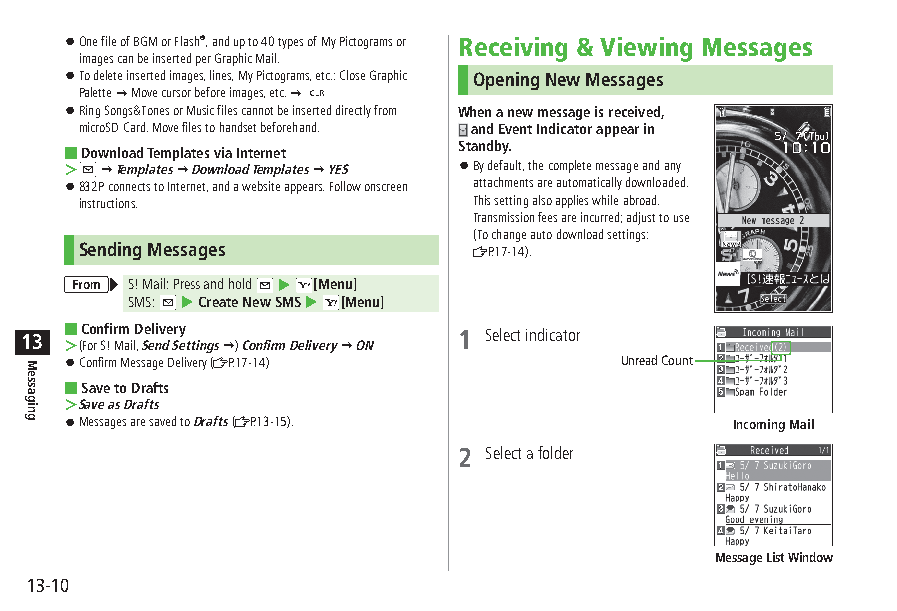  What do you see at coordinates (677, 360) in the image?
I see `Count` at bounding box center [677, 360].
